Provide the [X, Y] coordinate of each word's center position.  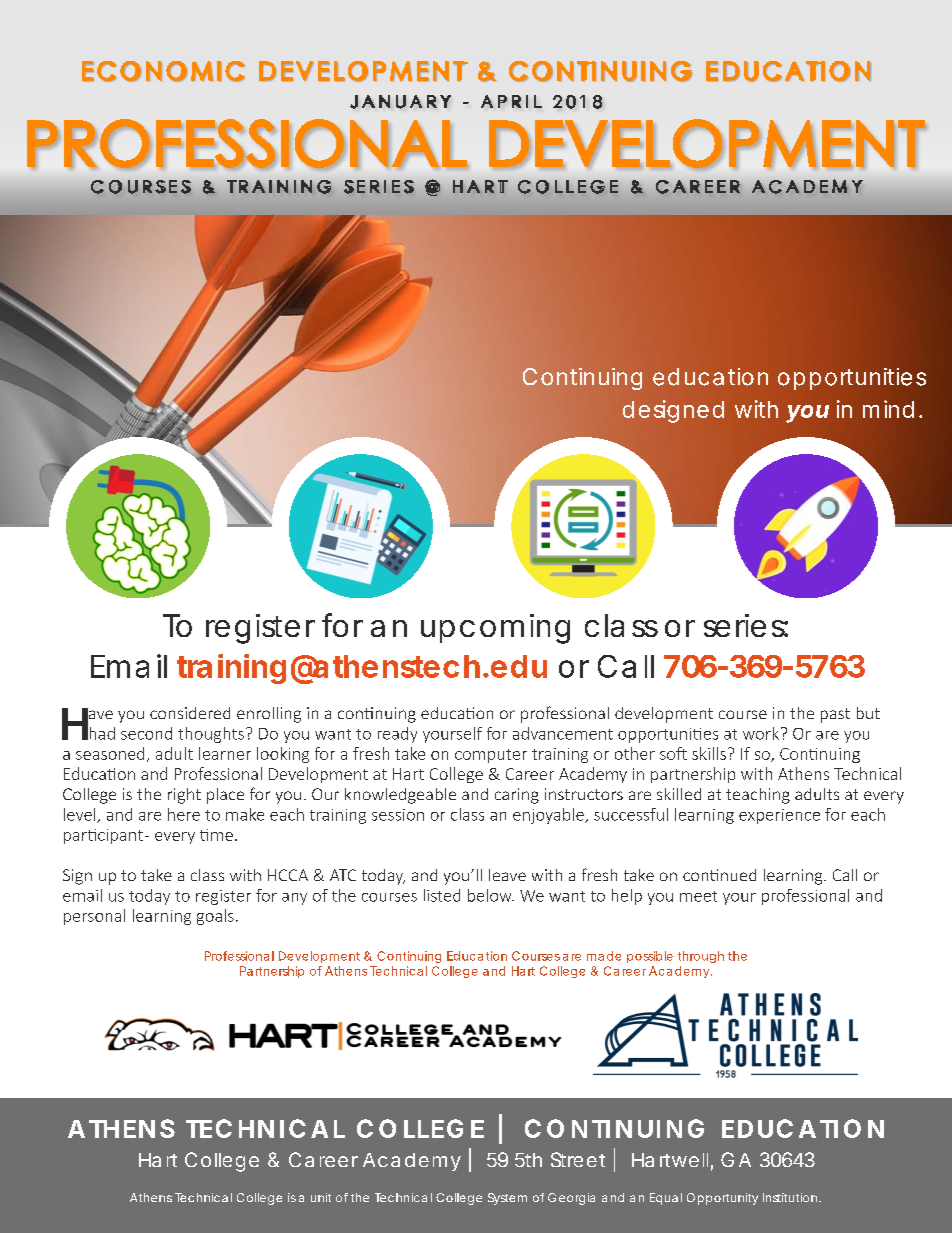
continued [719, 875]
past [835, 715]
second [146, 733]
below [491, 895]
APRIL [511, 101]
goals [215, 917]
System [507, 1199]
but [868, 713]
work [762, 733]
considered [190, 713]
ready [397, 735]
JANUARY [400, 102]
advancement [563, 733]
